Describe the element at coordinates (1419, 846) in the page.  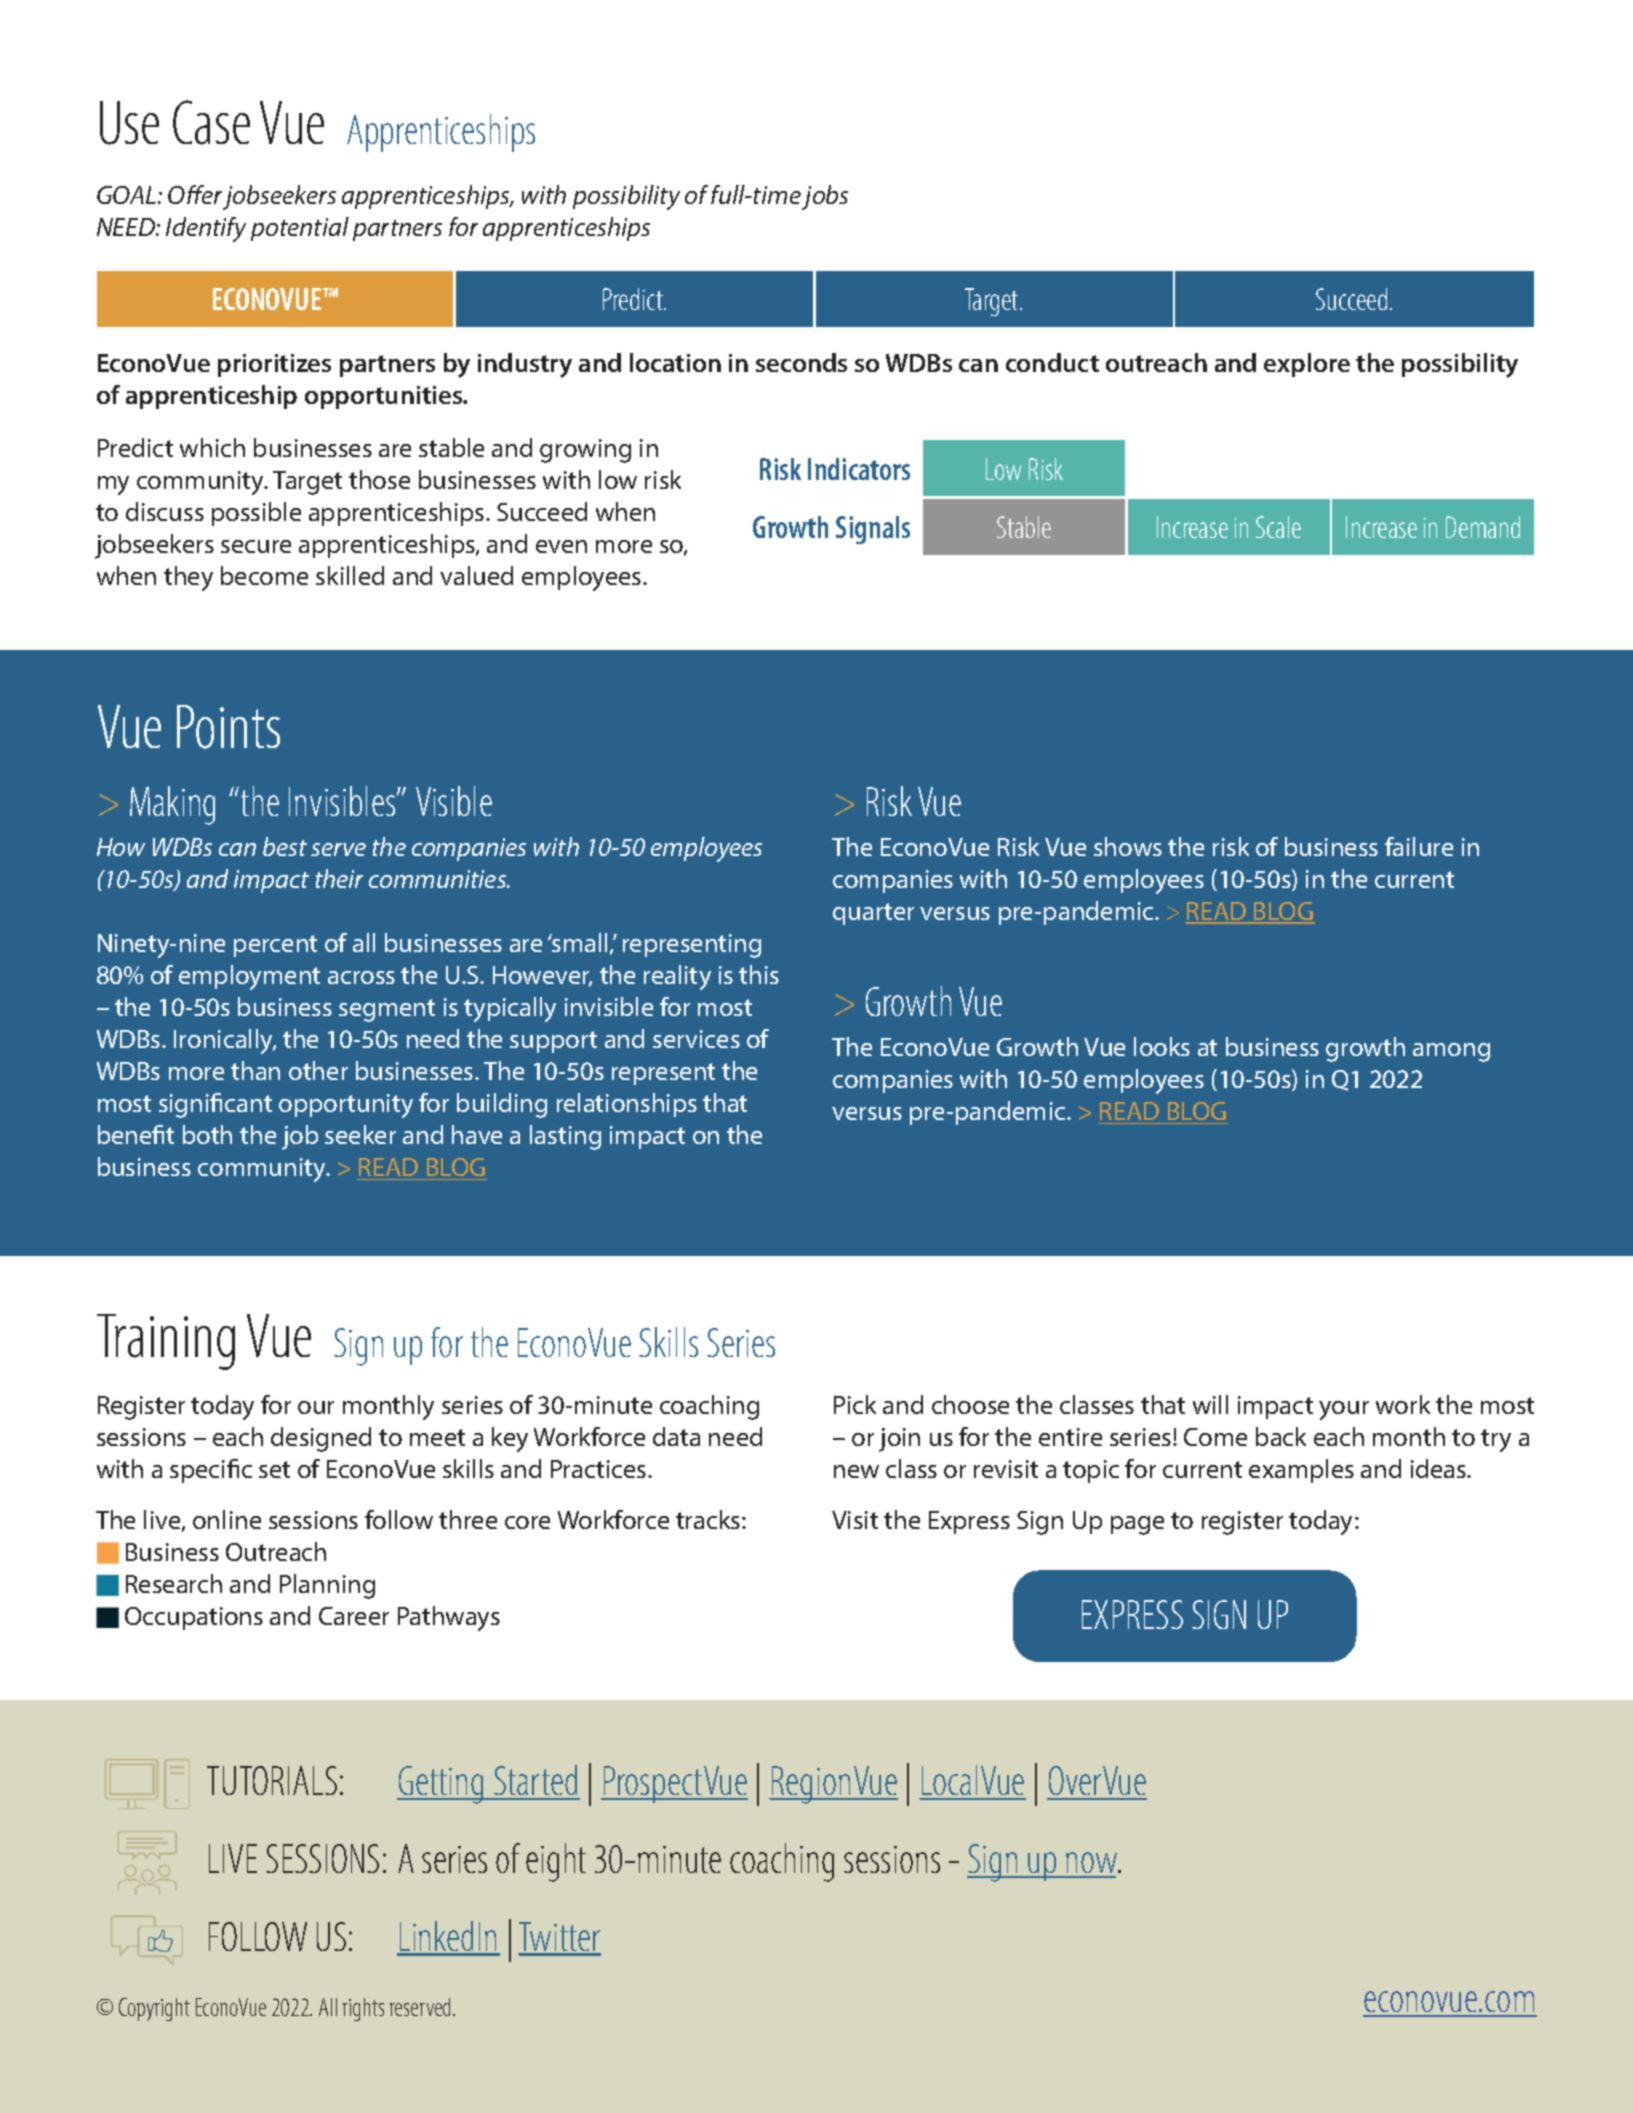
I see `failure` at that location.
